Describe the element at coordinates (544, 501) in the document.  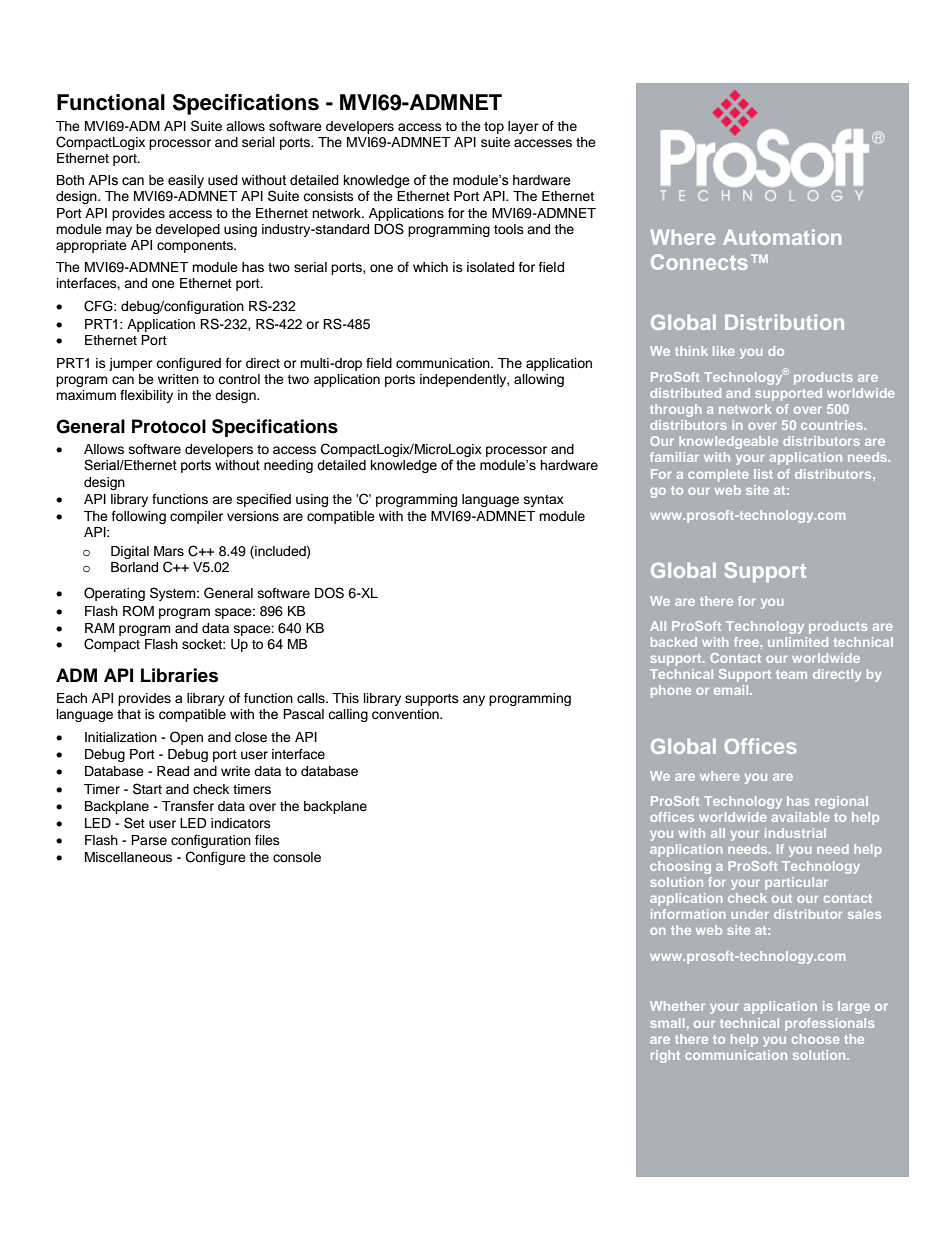
I see `syntax` at that location.
